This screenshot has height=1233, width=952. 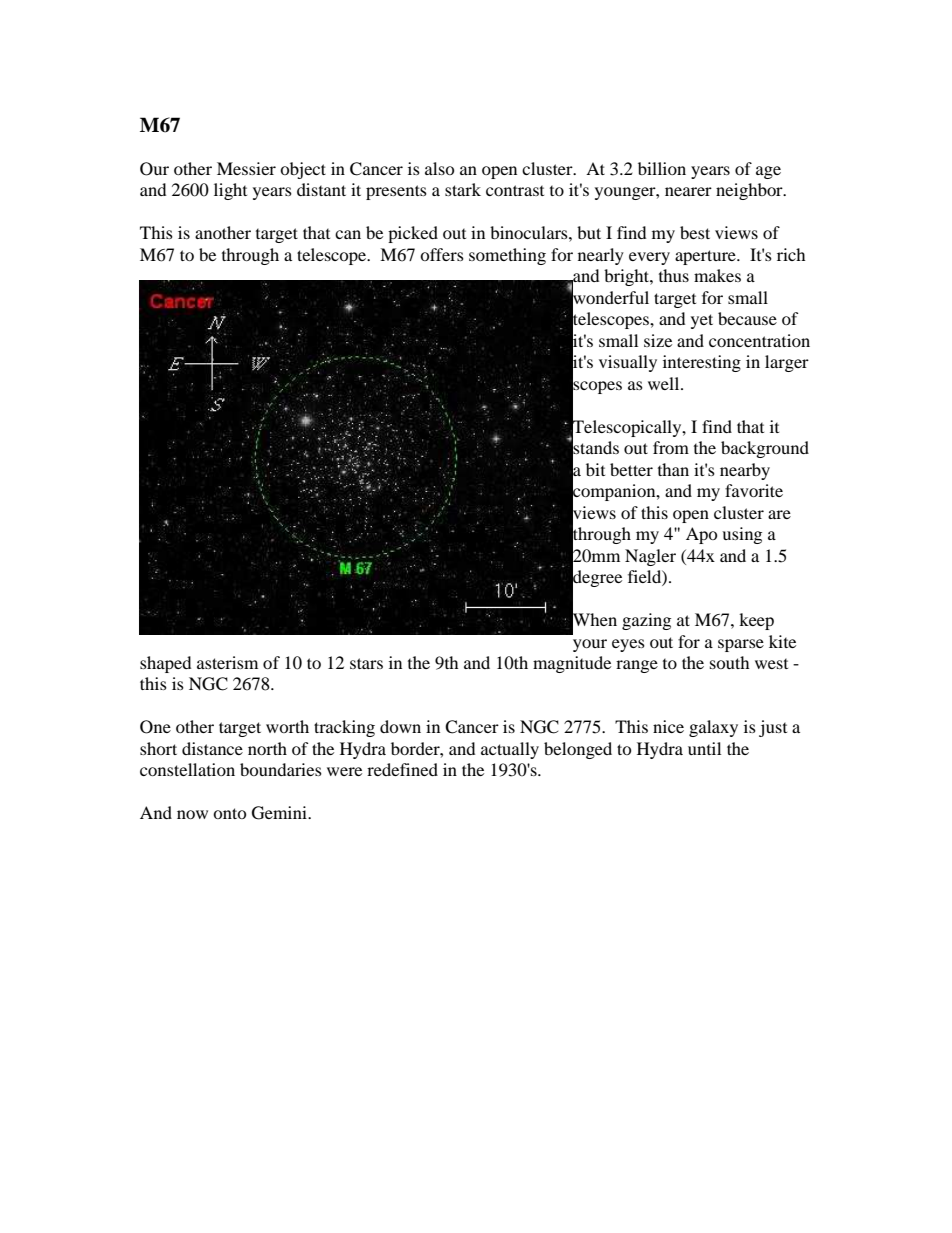 What do you see at coordinates (688, 191) in the screenshot?
I see `nearer` at bounding box center [688, 191].
